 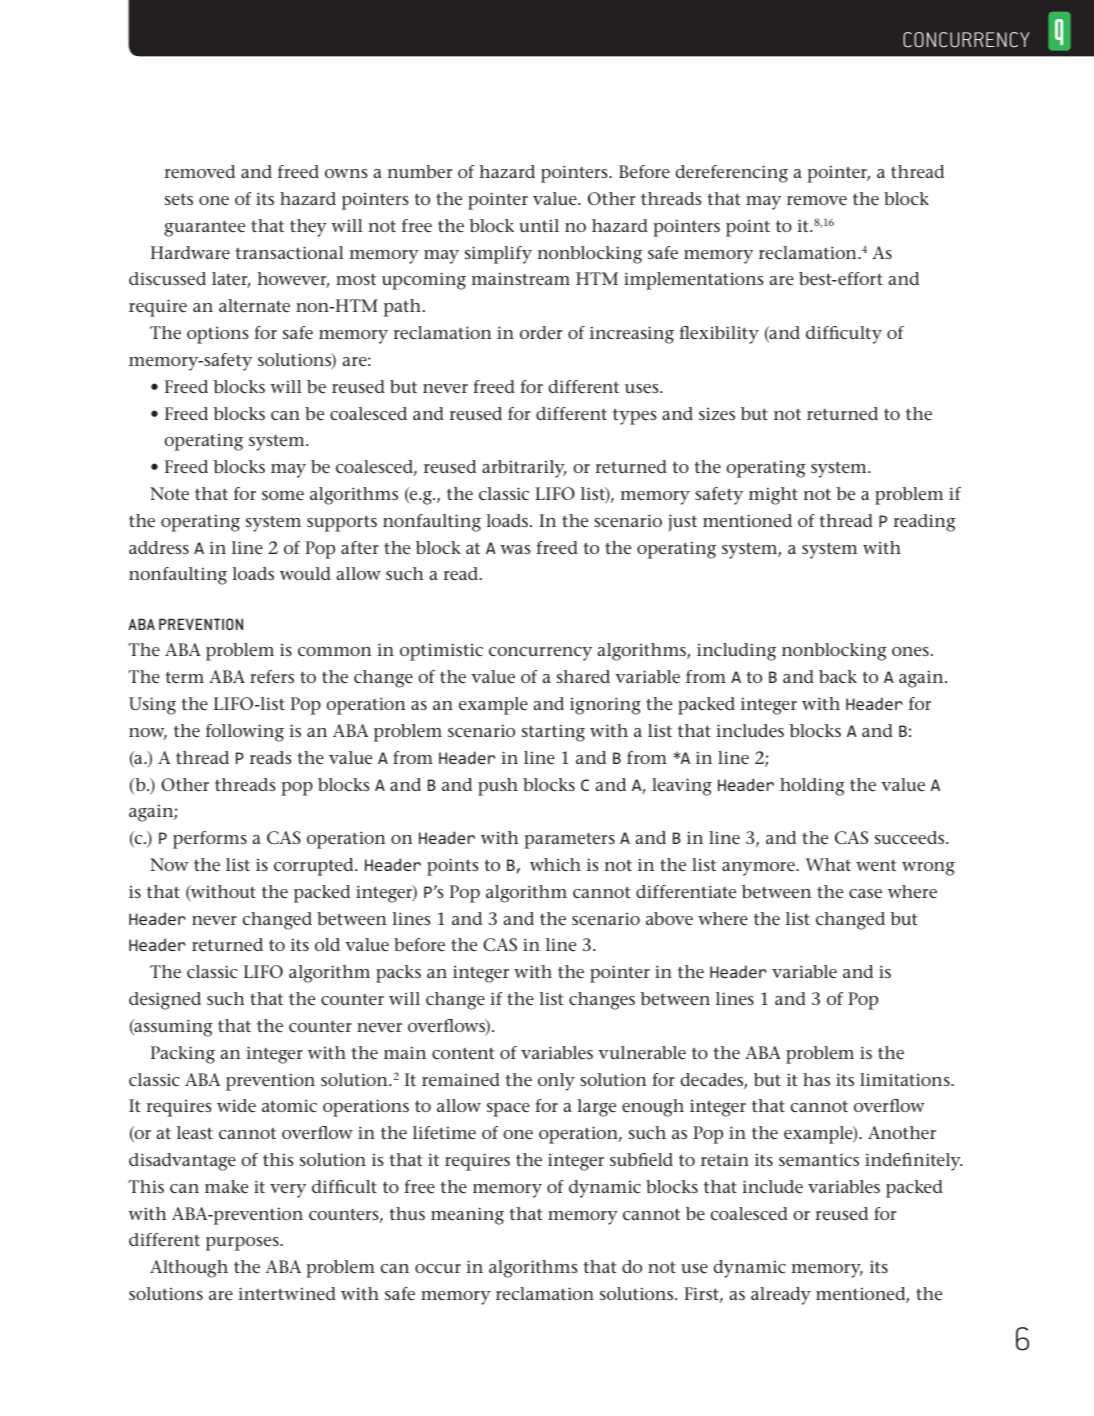 I want to click on guarantee, so click(x=204, y=229).
